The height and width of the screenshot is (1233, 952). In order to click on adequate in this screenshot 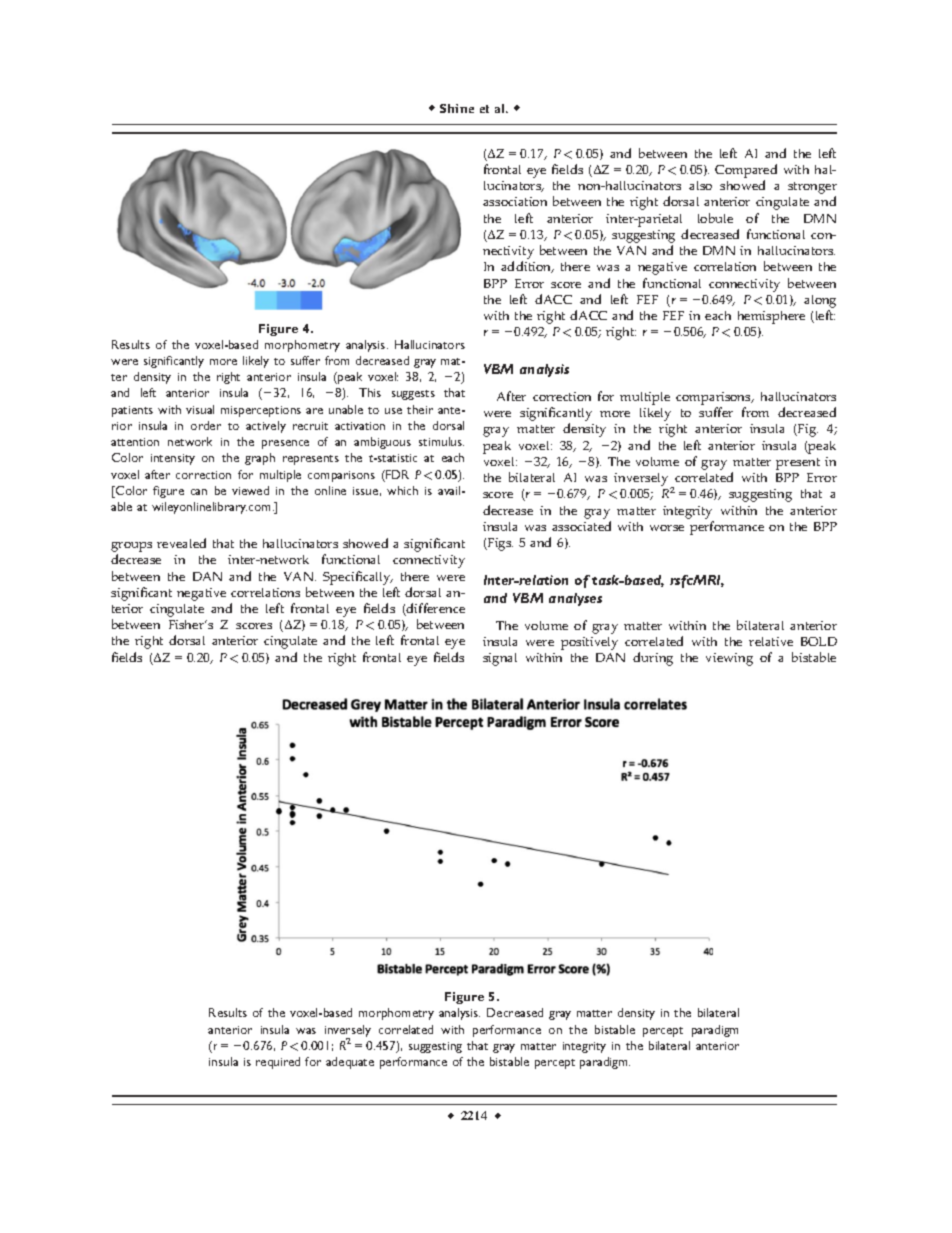, I will do `click(350, 1063)`.
